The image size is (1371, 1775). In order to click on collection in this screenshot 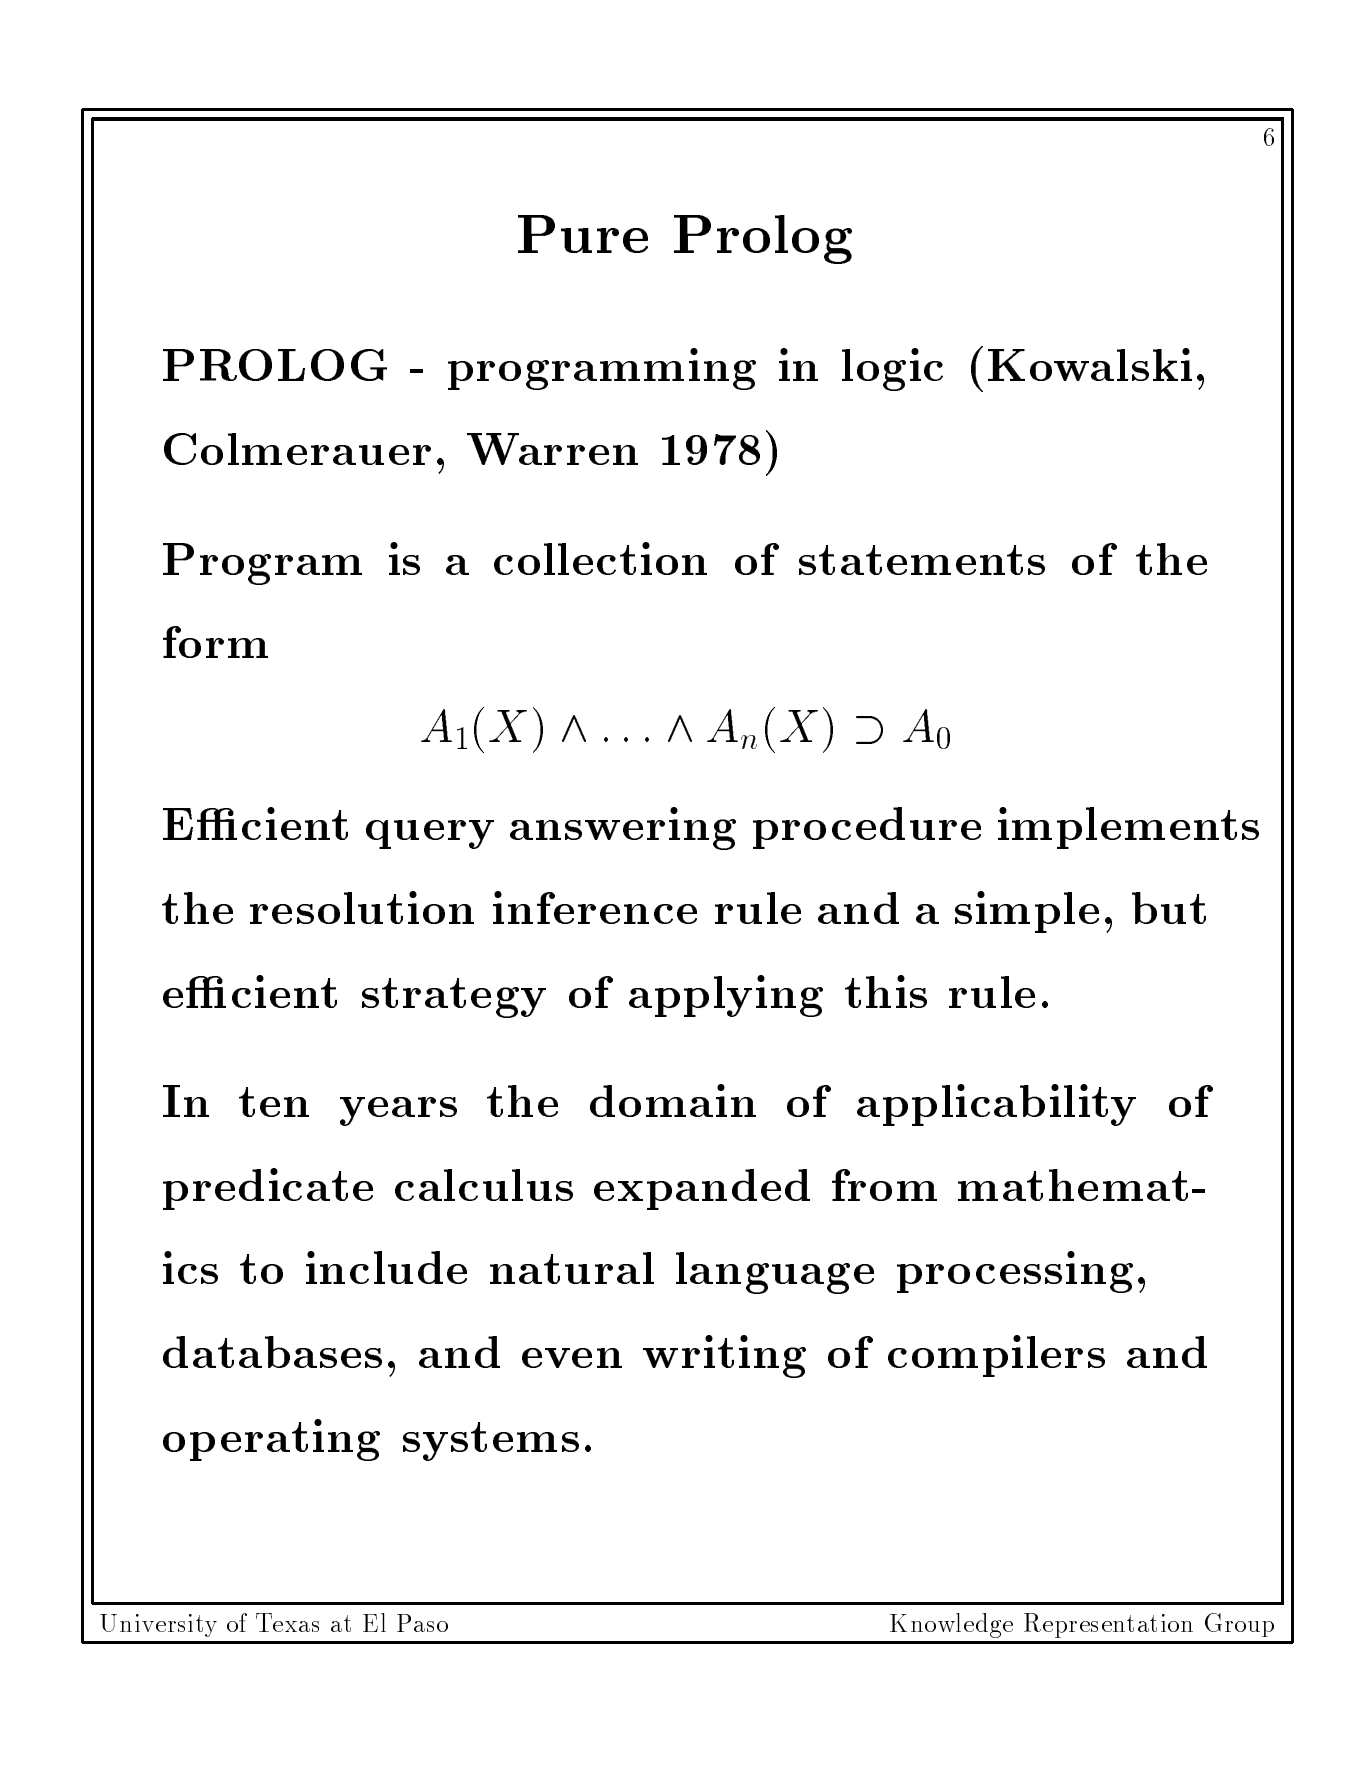, I will do `click(600, 558)`.
